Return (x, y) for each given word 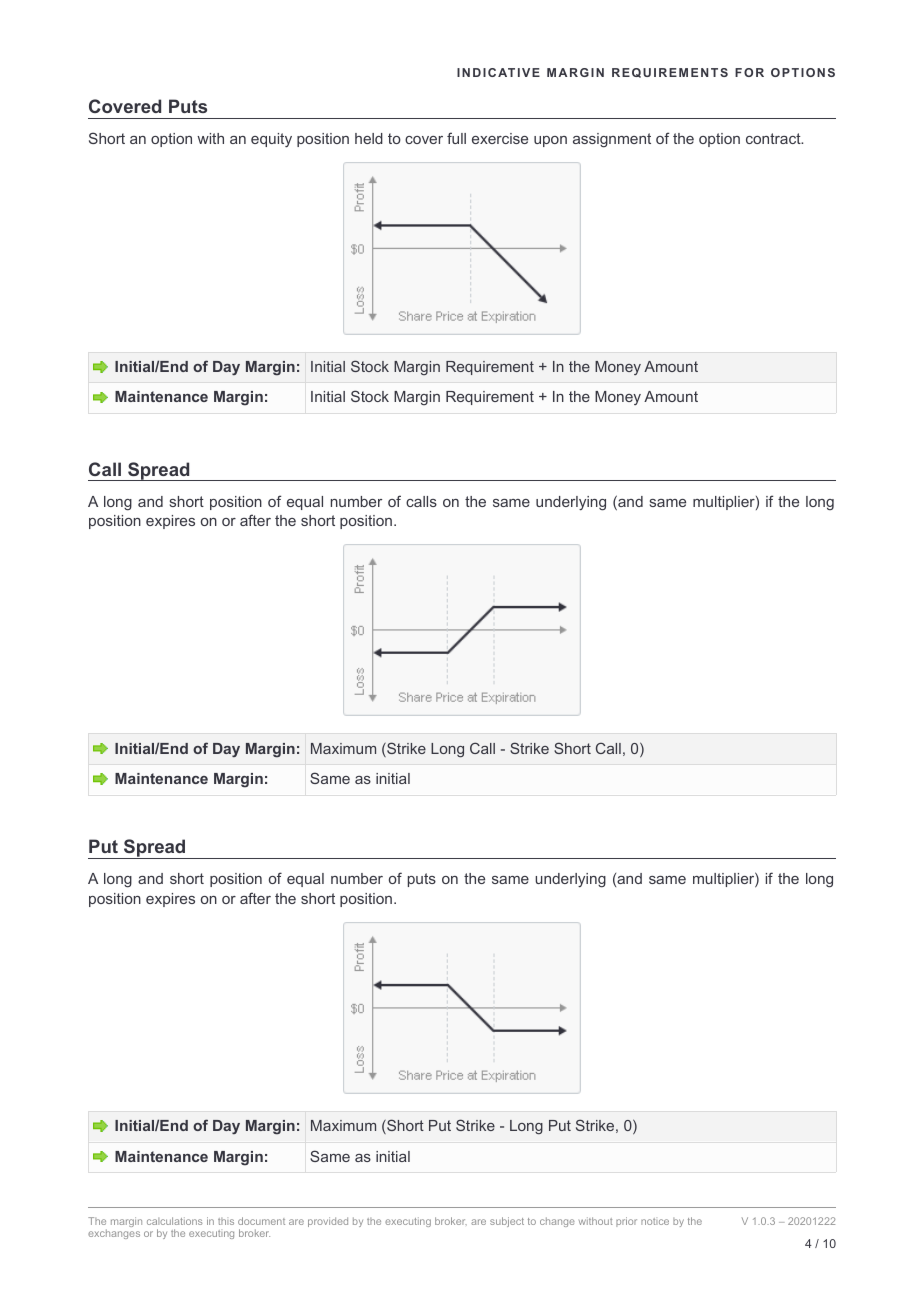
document (261, 1221)
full (456, 138)
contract (774, 138)
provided (328, 1222)
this (226, 1221)
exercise (500, 138)
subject (507, 1222)
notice (655, 1221)
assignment (612, 140)
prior (626, 1222)
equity (271, 140)
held (369, 138)
